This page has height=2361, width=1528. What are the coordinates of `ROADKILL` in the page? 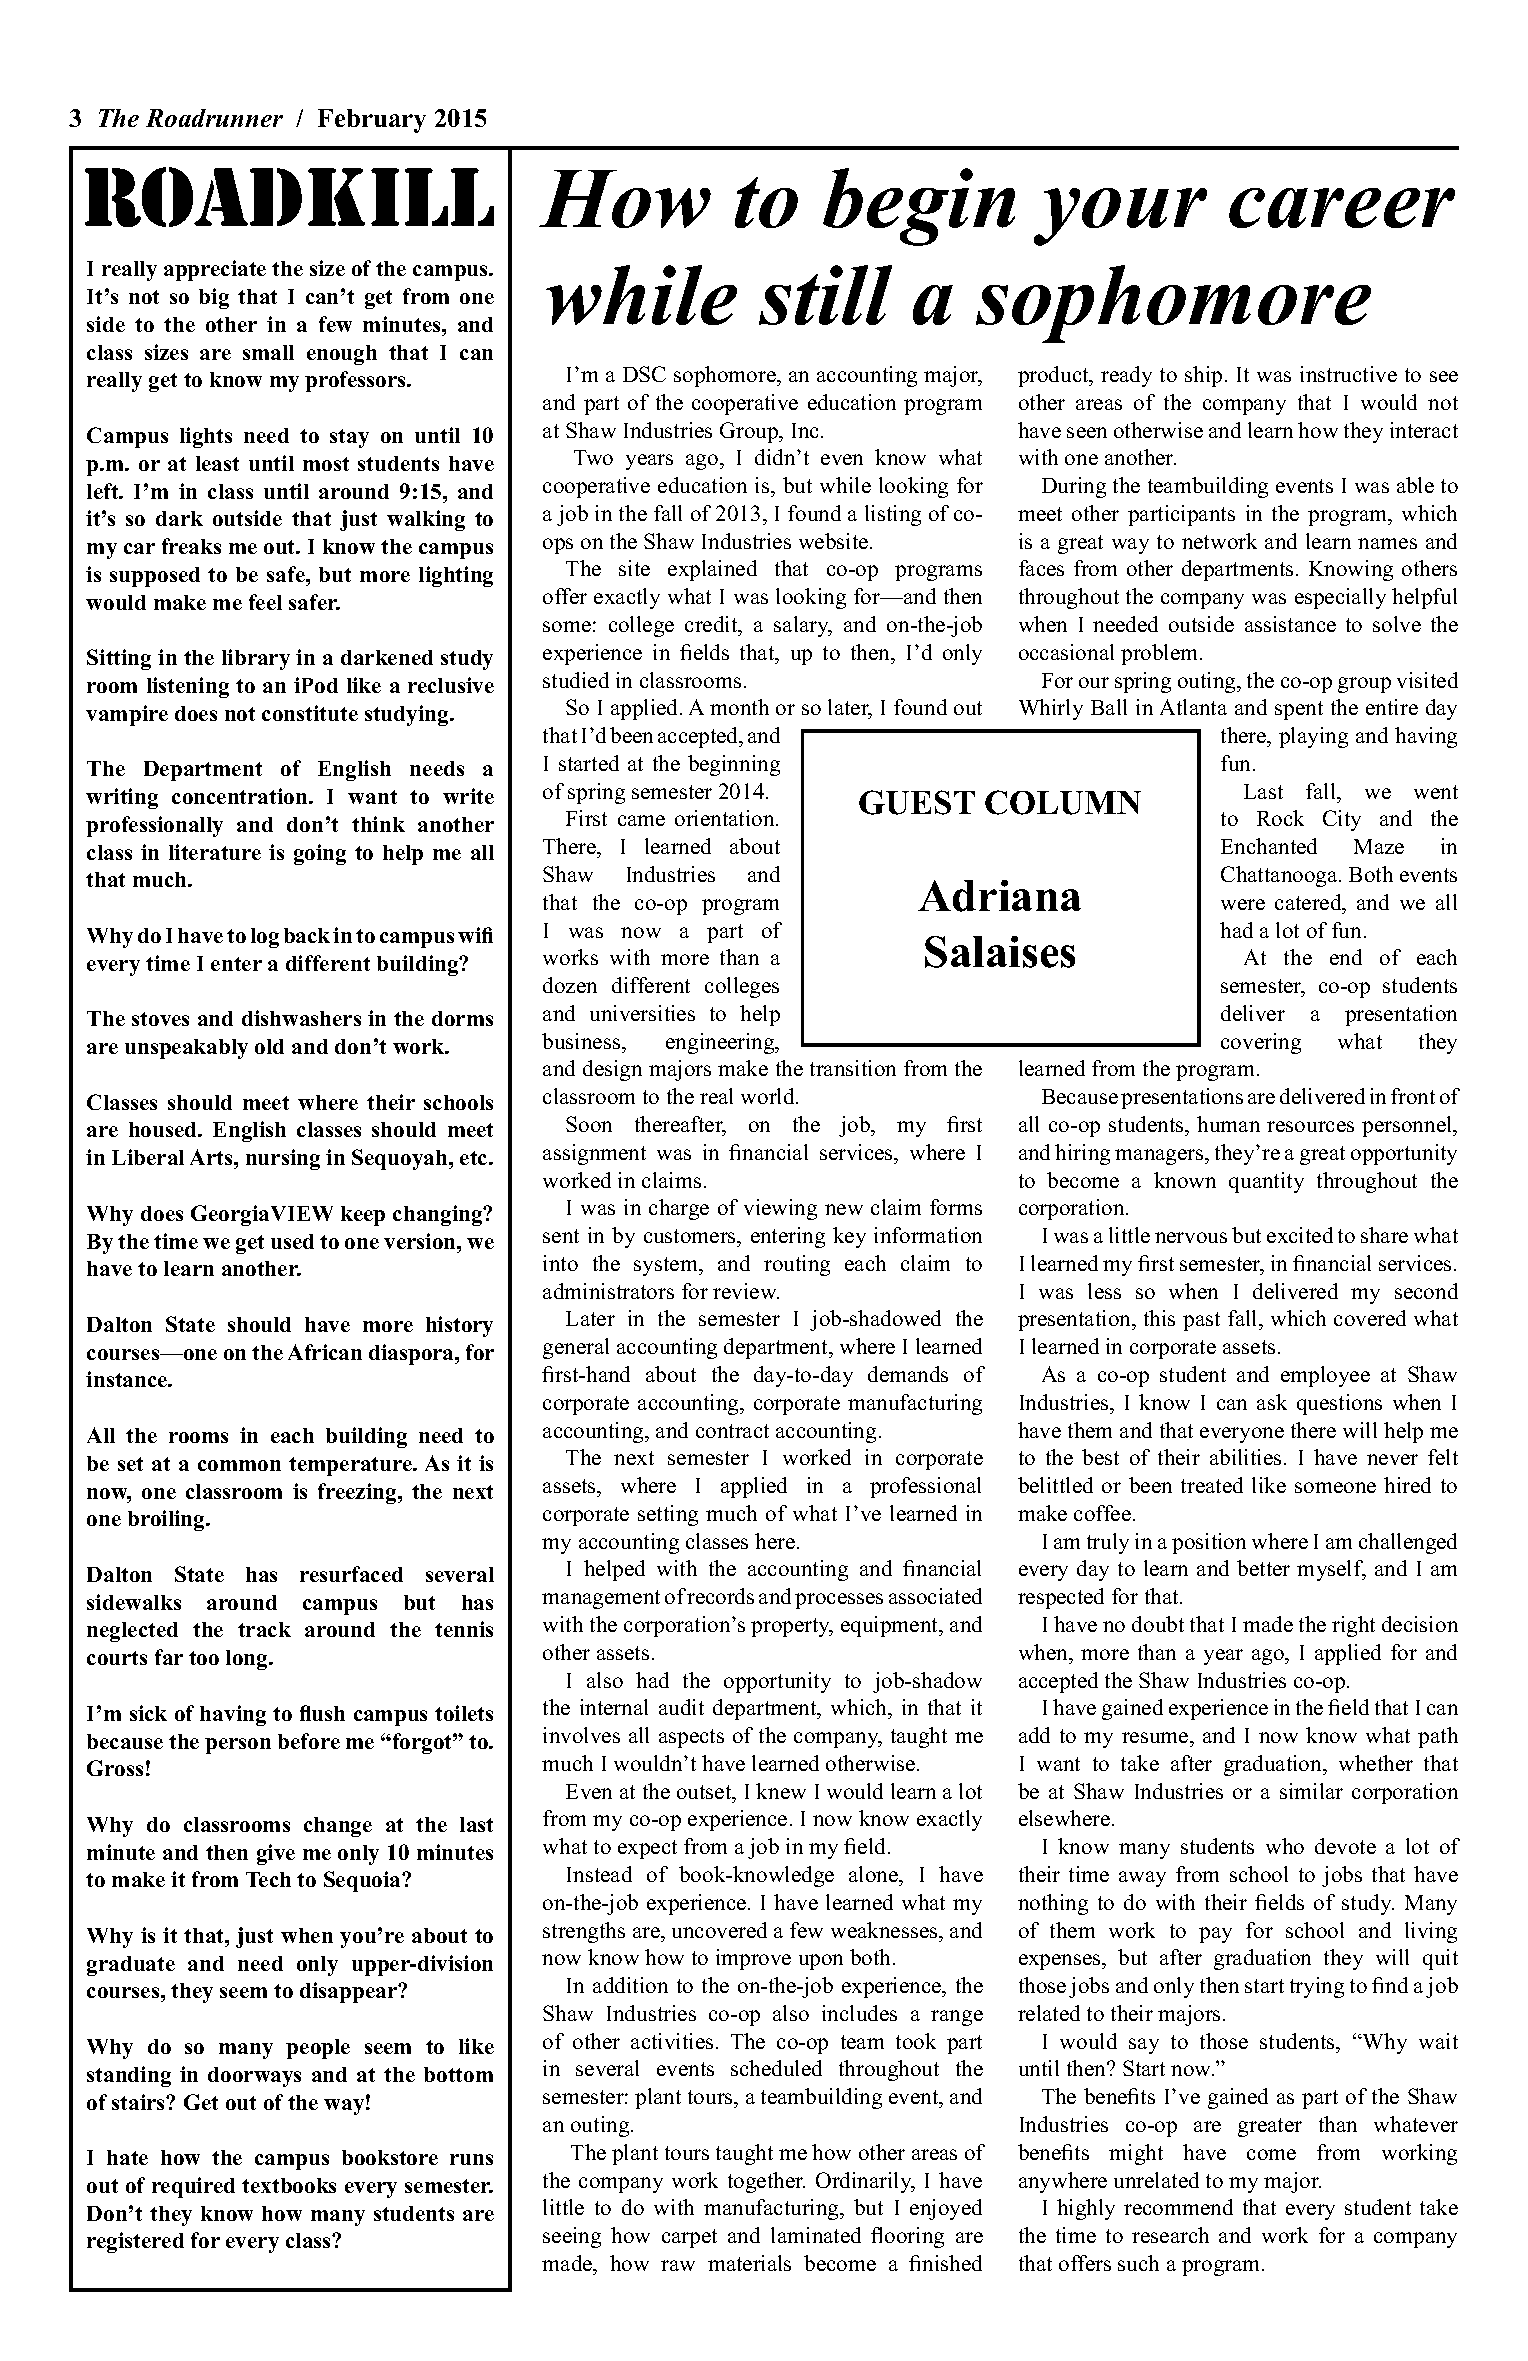 It's located at (289, 197).
